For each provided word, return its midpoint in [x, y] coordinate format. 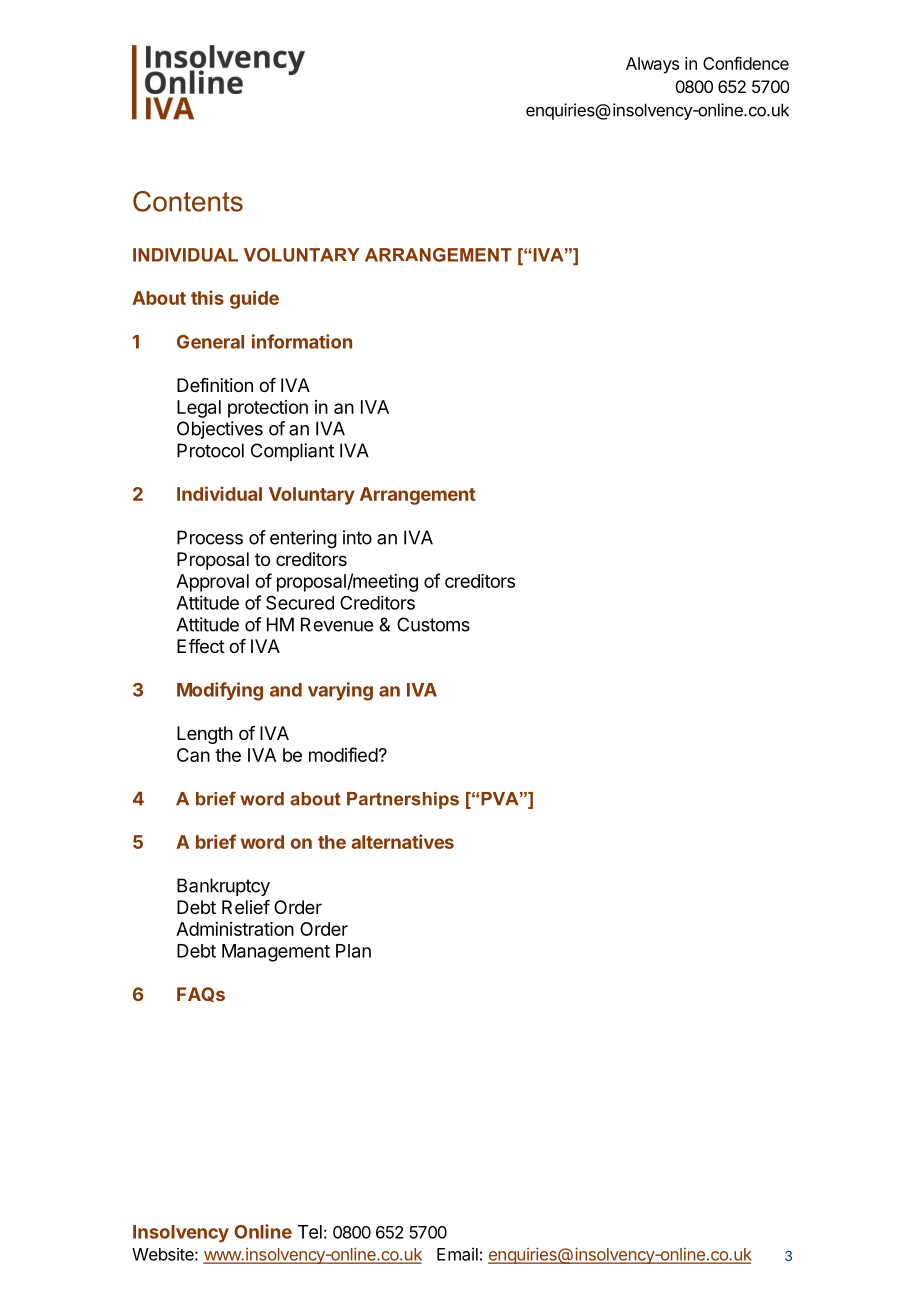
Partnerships [403, 800]
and [286, 690]
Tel [310, 1232]
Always [652, 65]
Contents [188, 201]
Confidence [746, 63]
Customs [433, 624]
